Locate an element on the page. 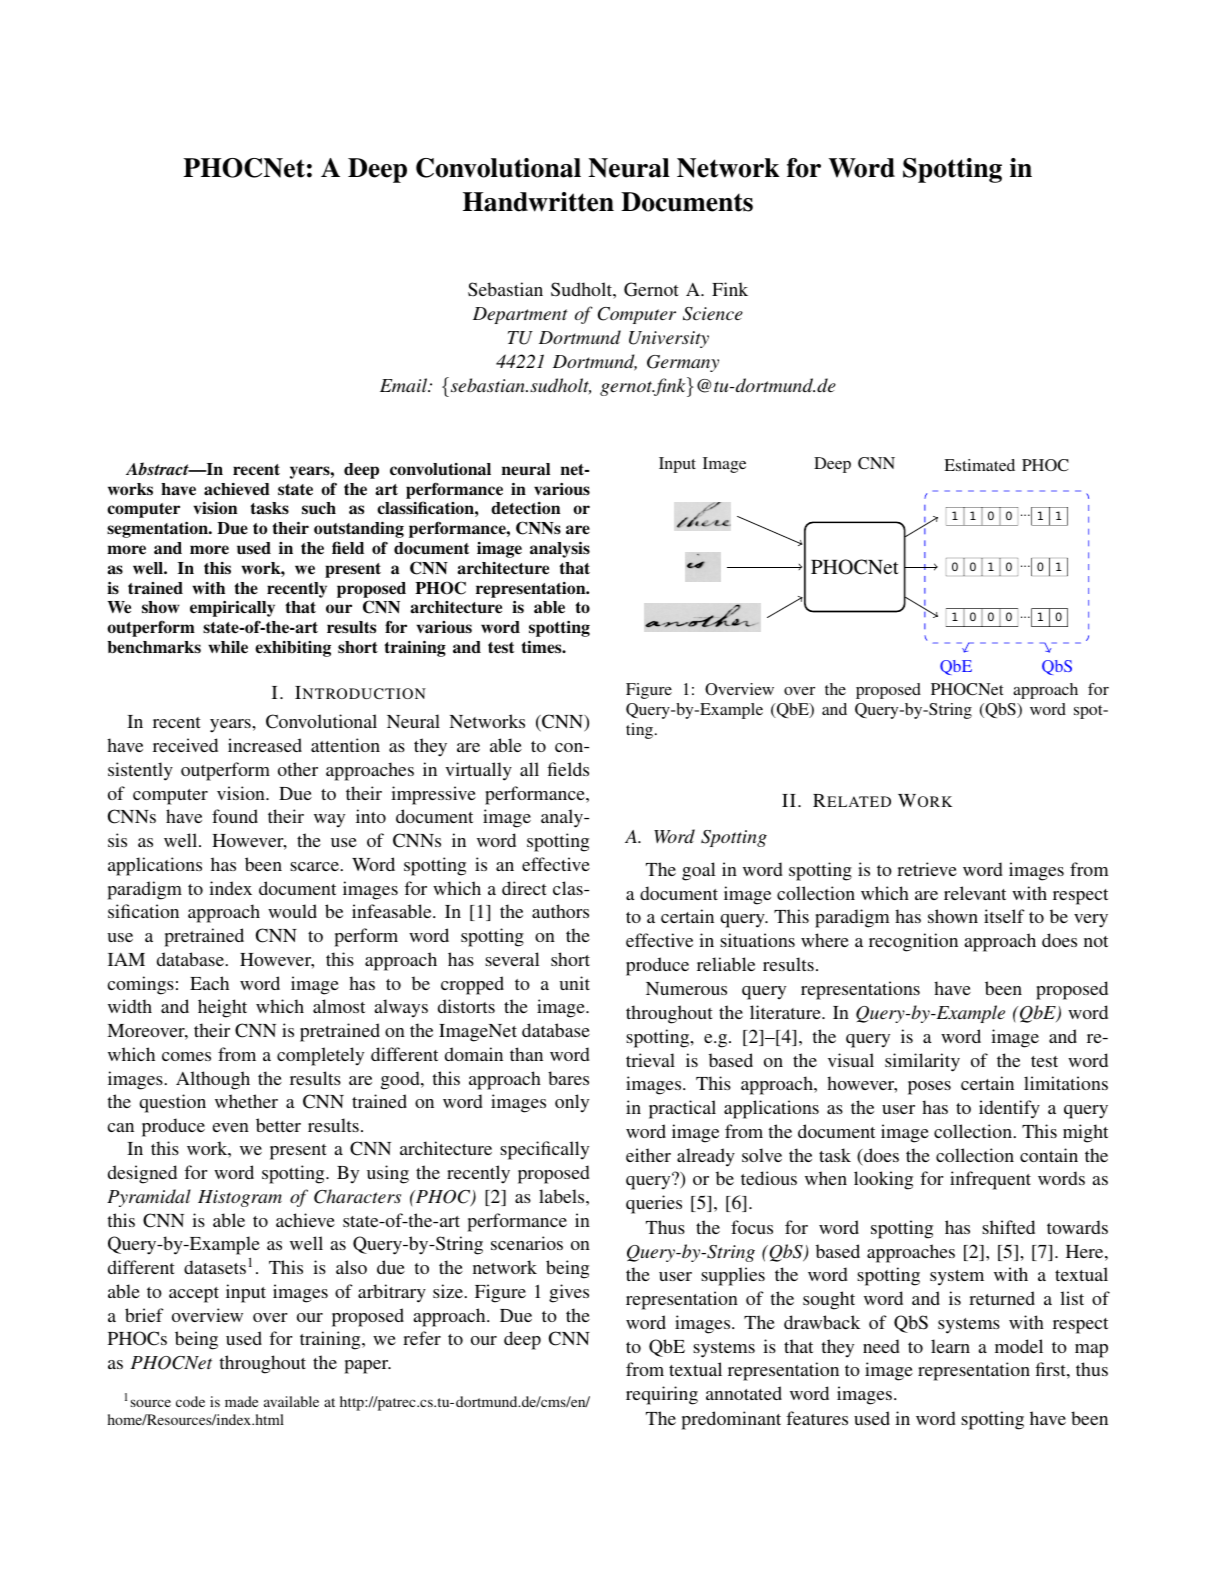 The image size is (1216, 1573). goal is located at coordinates (699, 871).
